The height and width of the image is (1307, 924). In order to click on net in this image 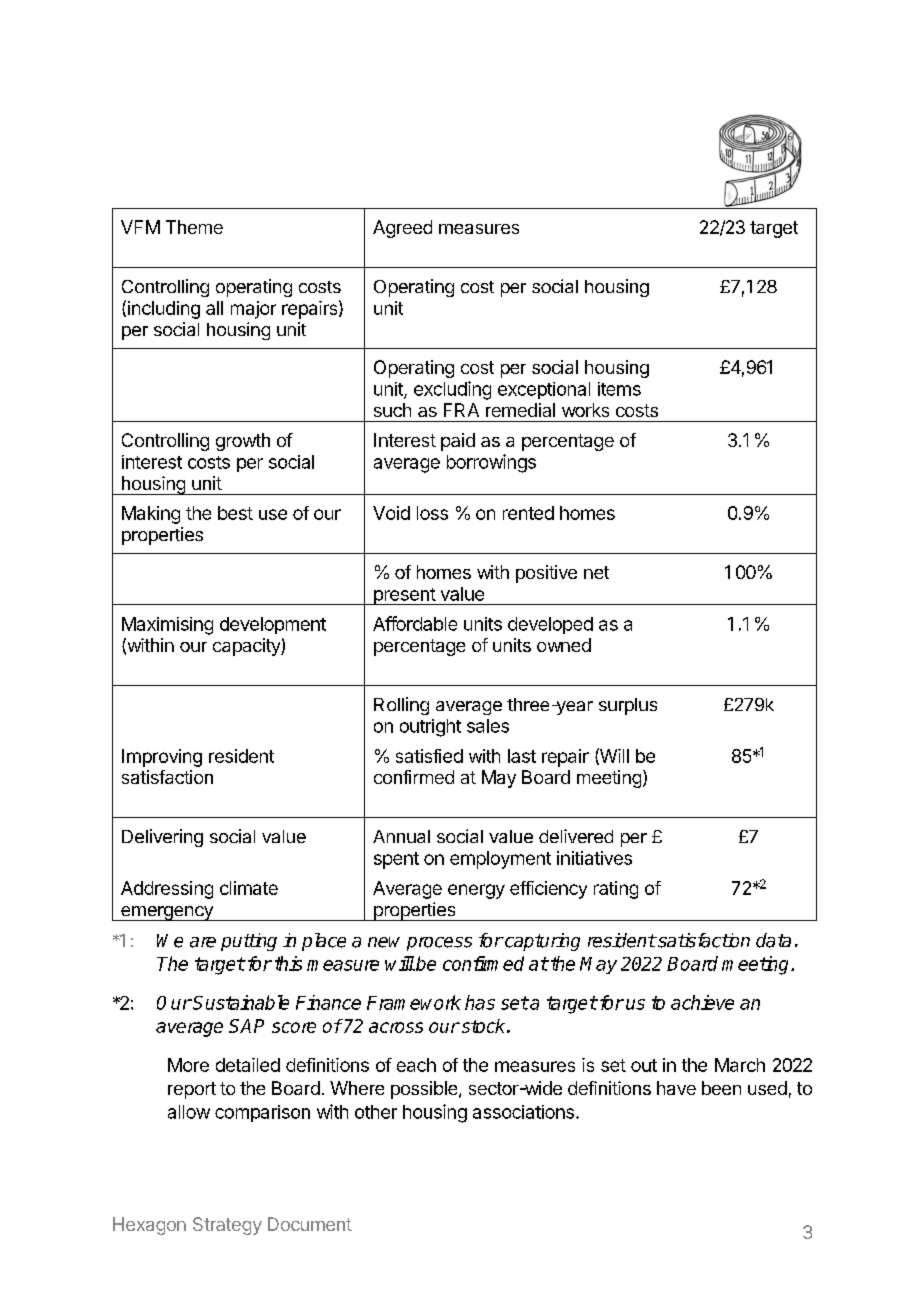, I will do `click(596, 572)`.
